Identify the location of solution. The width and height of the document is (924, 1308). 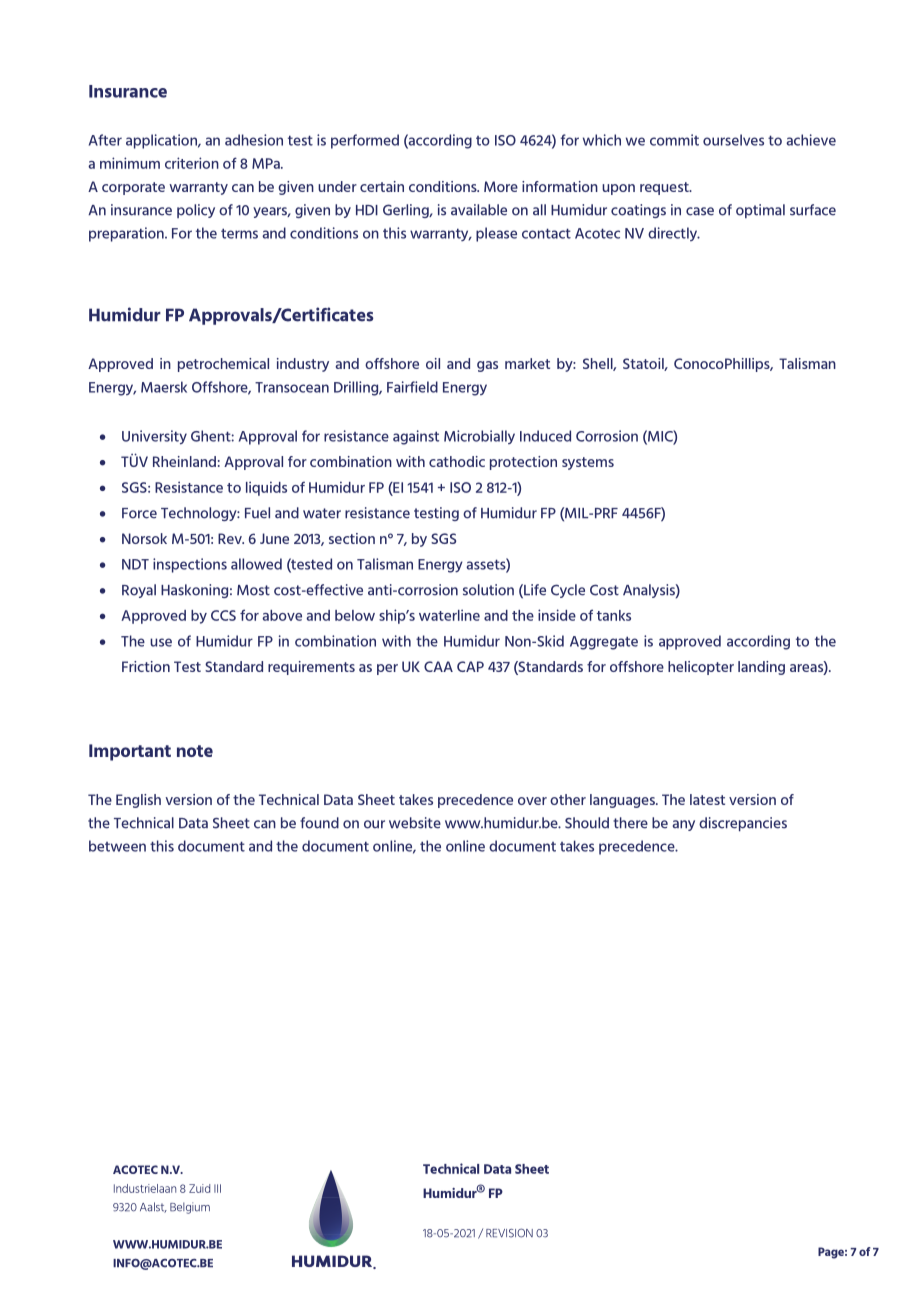
(488, 590).
